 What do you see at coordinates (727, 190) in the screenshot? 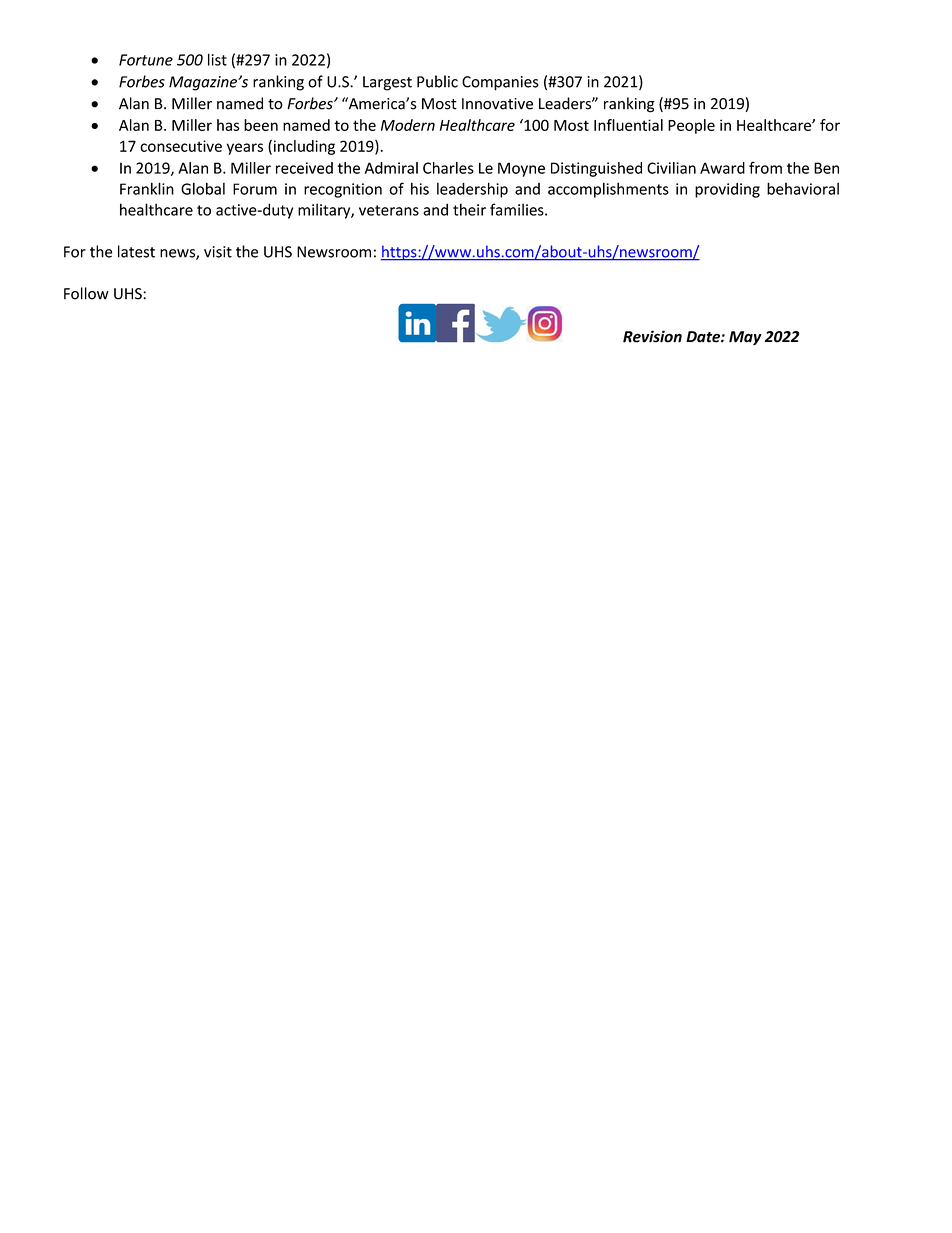
I see `providing` at bounding box center [727, 190].
